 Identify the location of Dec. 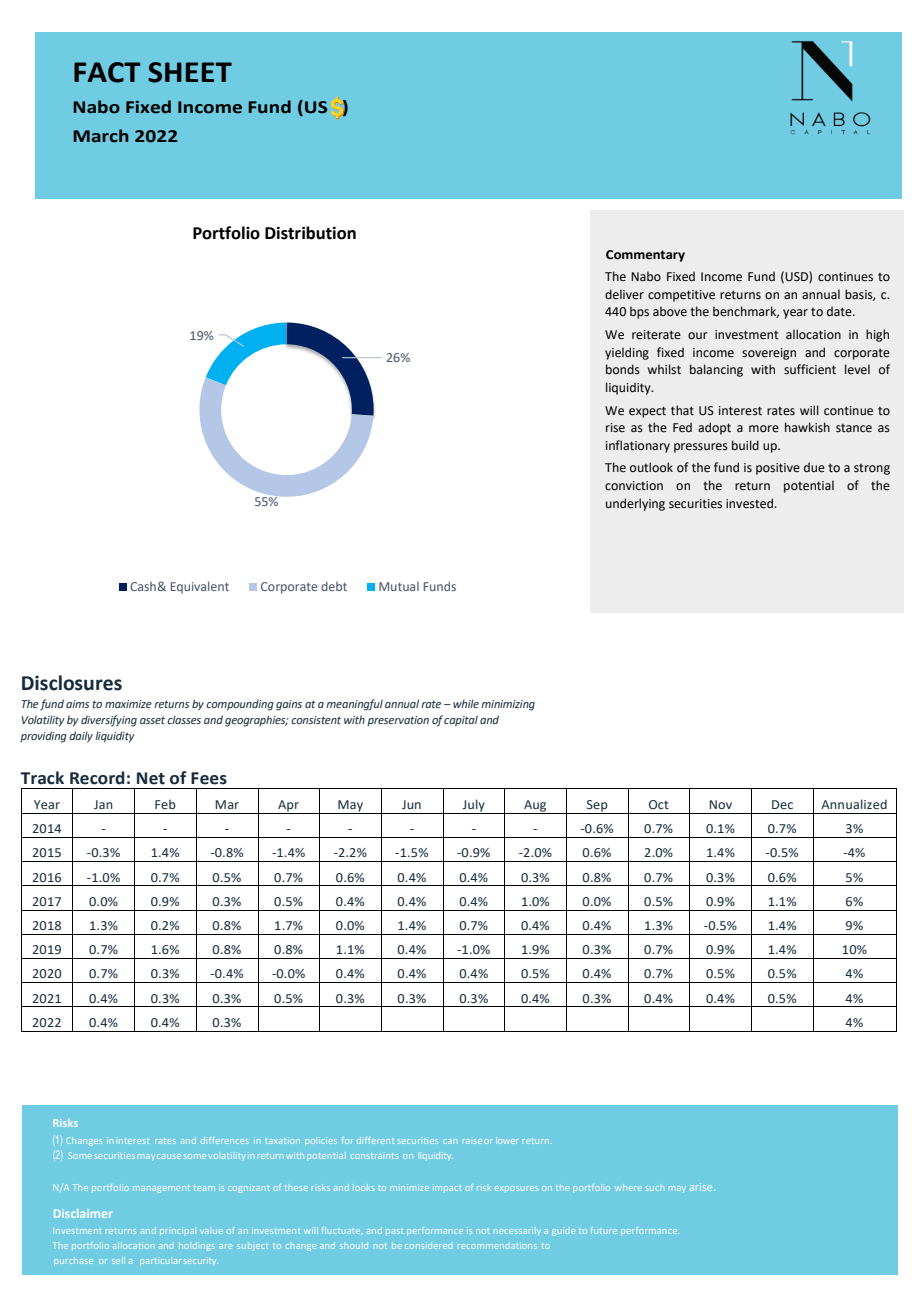
(782, 804).
